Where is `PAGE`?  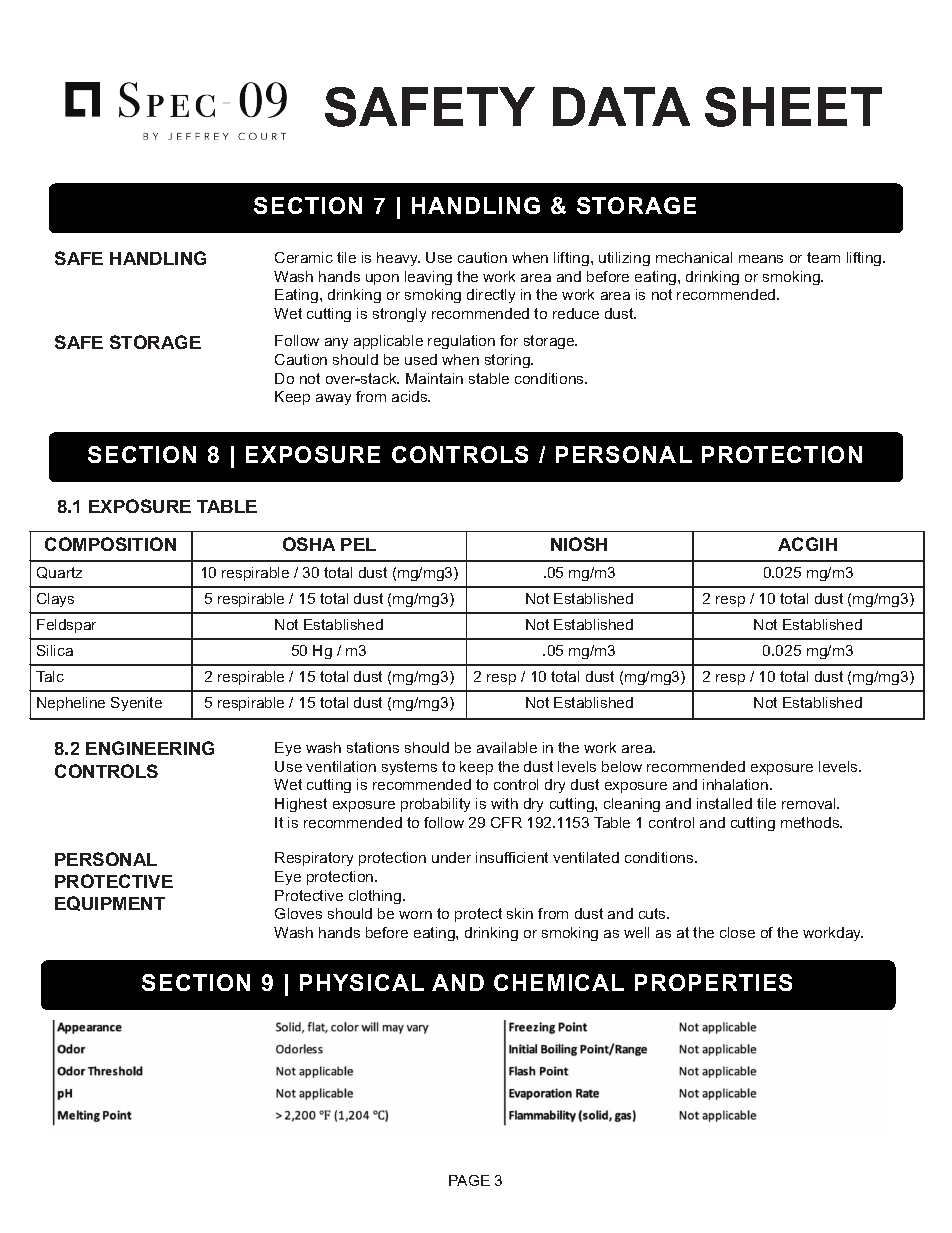 PAGE is located at coordinates (469, 1180).
